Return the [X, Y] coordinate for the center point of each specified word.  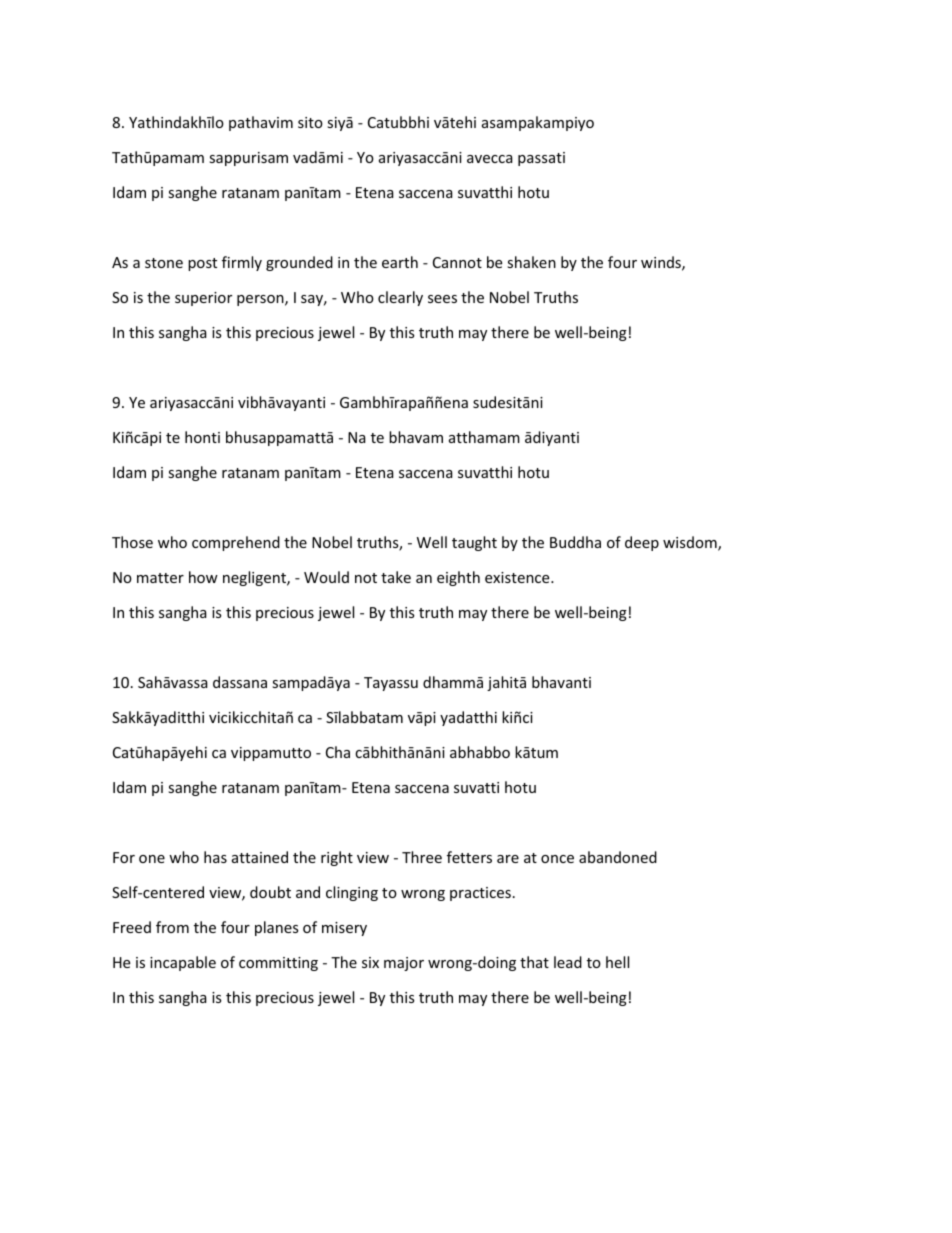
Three [422, 857]
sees [442, 299]
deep [642, 543]
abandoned [618, 857]
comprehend [236, 543]
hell [617, 962]
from [172, 927]
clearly [400, 298]
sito [310, 122]
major [404, 964]
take [396, 577]
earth [400, 262]
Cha [338, 752]
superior [203, 299]
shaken [531, 262]
